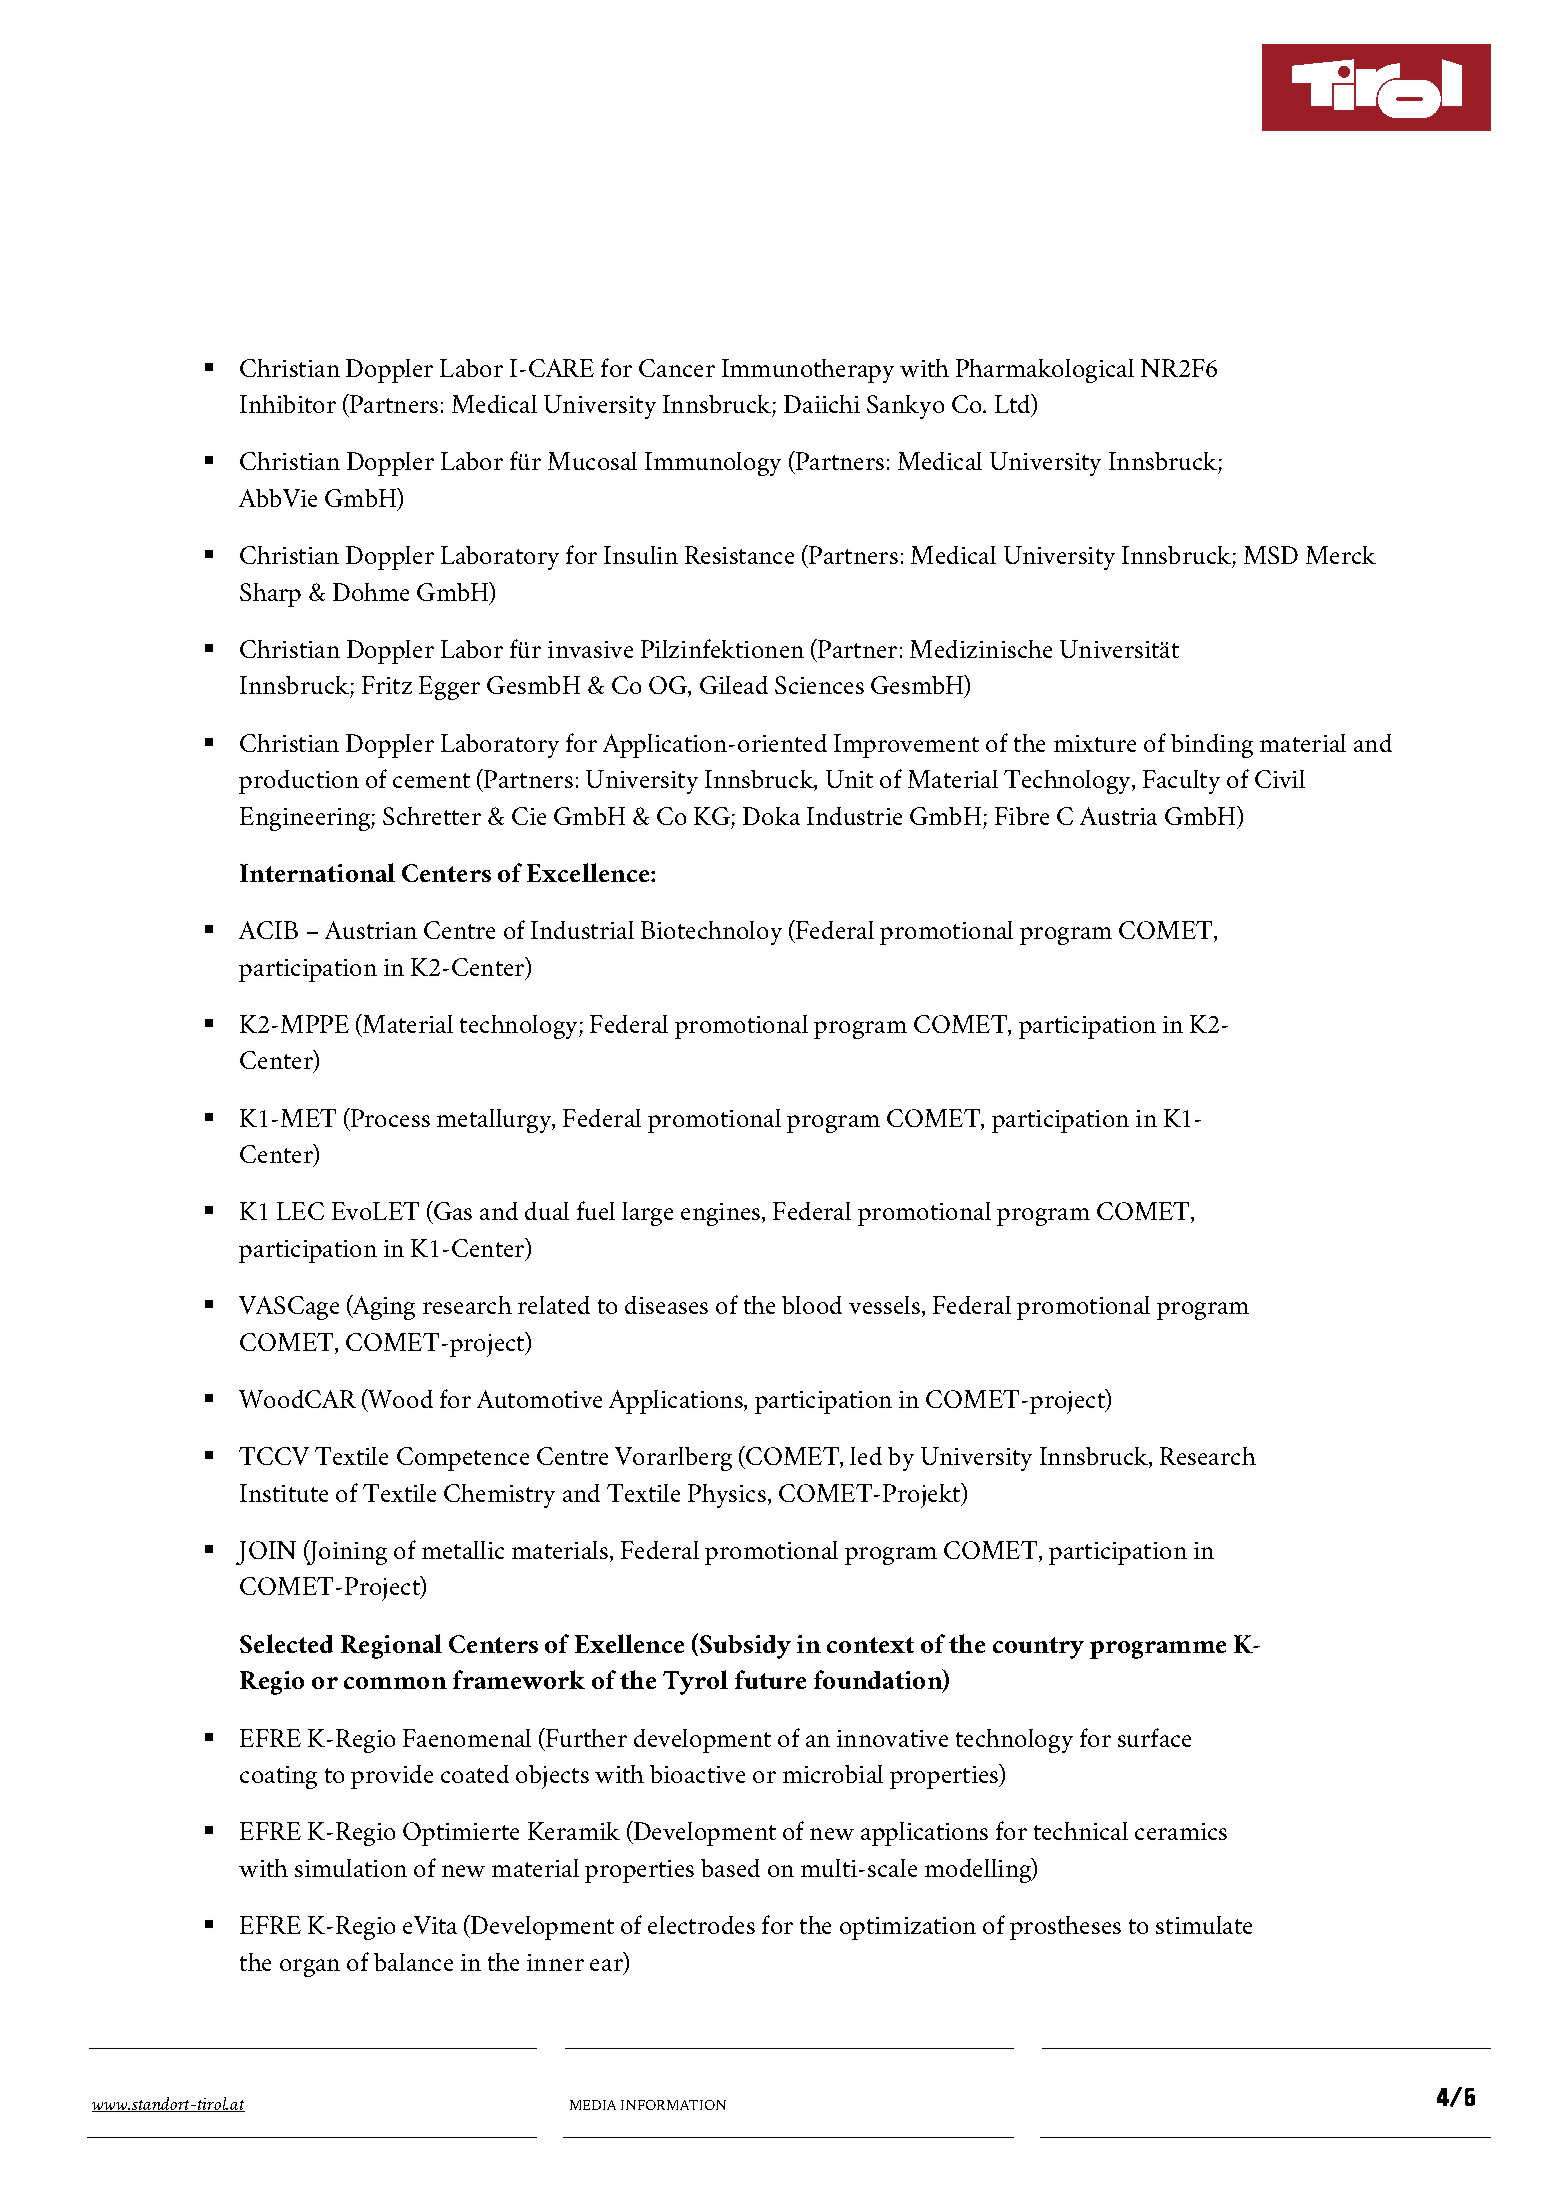 The width and height of the screenshot is (1550, 2193). I want to click on Gas, so click(452, 1212).
